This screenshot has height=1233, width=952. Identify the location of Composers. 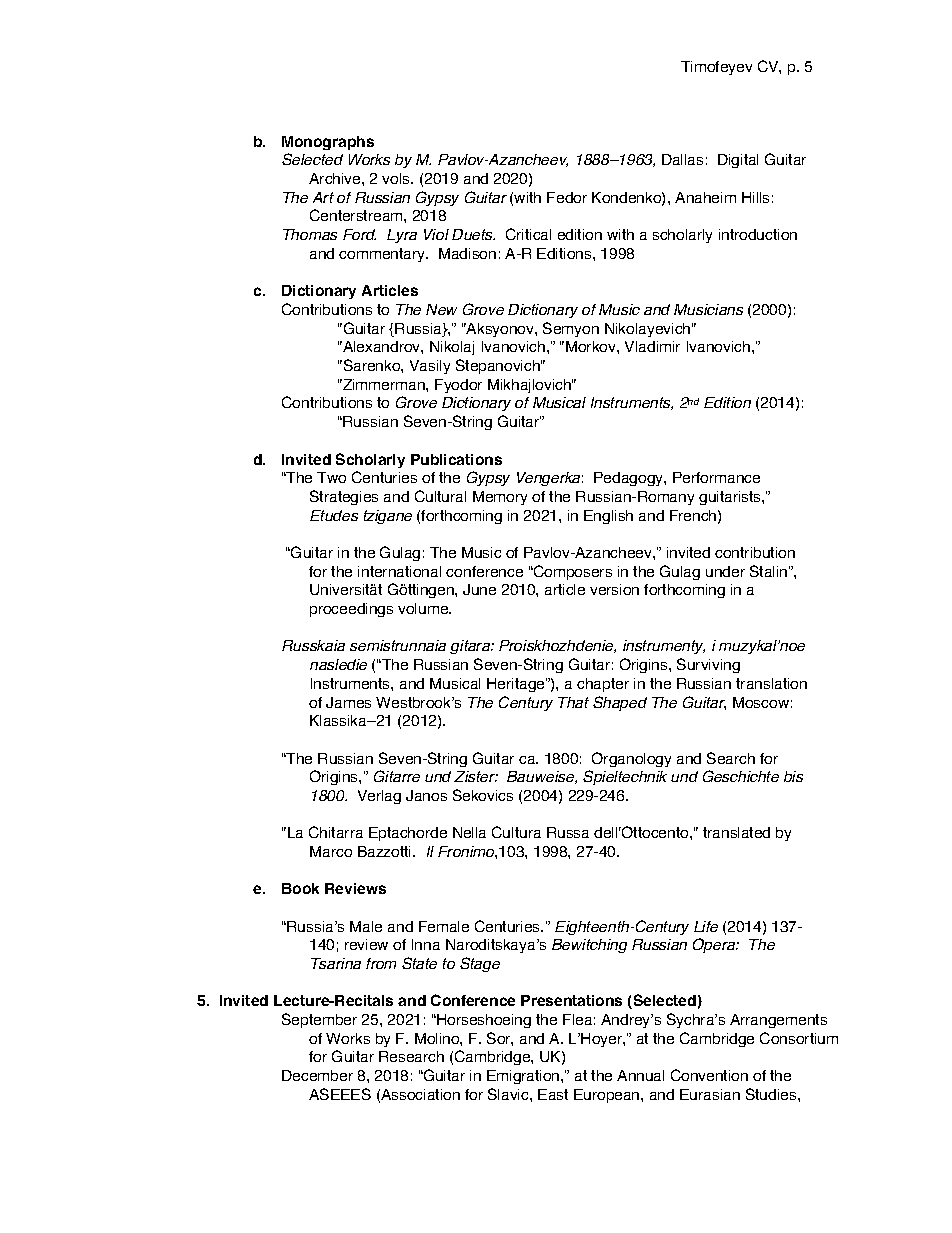
(572, 572).
